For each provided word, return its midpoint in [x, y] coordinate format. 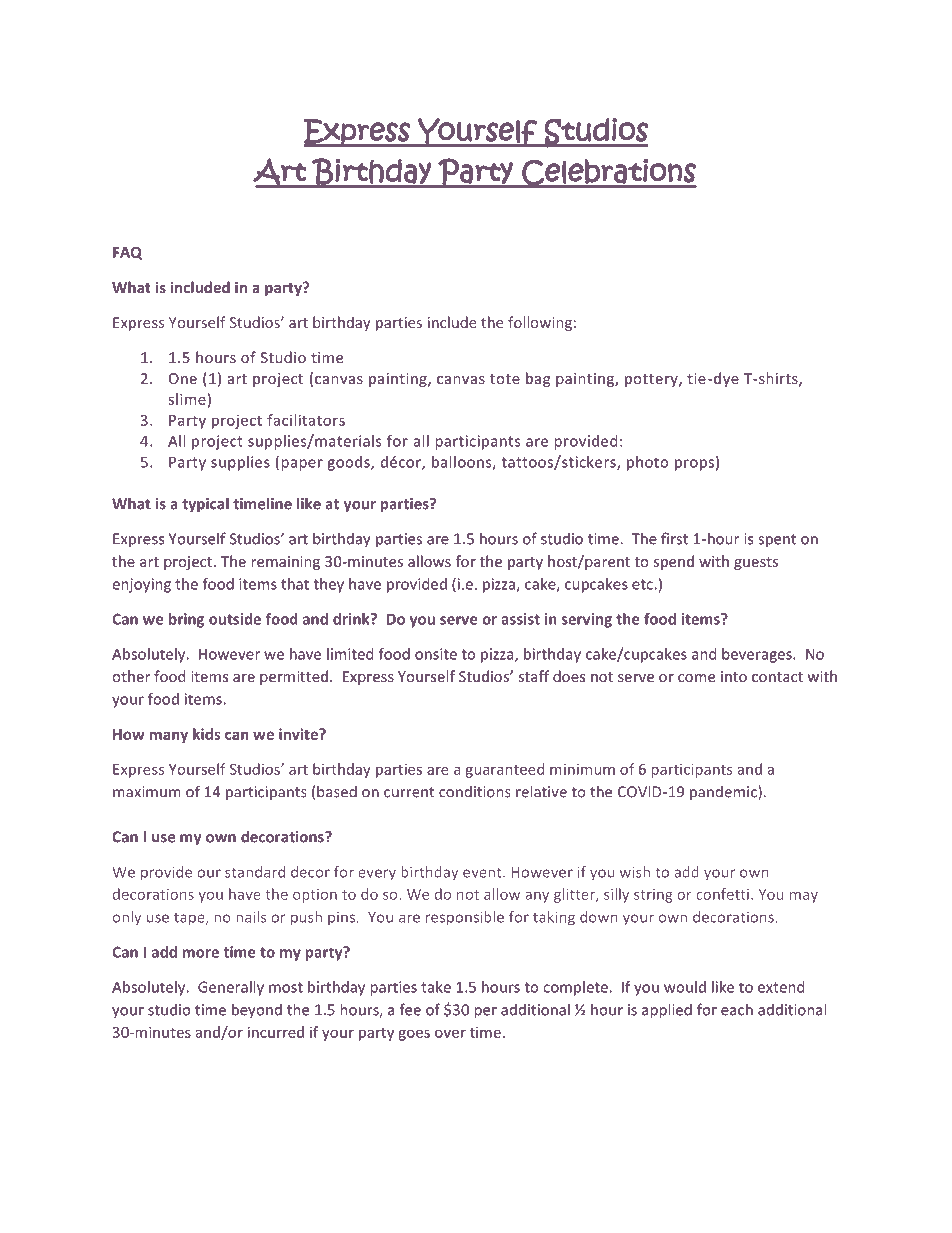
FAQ [127, 253]
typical [205, 505]
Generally [231, 988]
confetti [722, 894]
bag [538, 379]
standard [255, 872]
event [483, 872]
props [694, 465]
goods [349, 463]
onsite [436, 654]
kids [206, 734]
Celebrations [608, 173]
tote [505, 379]
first [674, 538]
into [734, 676]
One [183, 378]
